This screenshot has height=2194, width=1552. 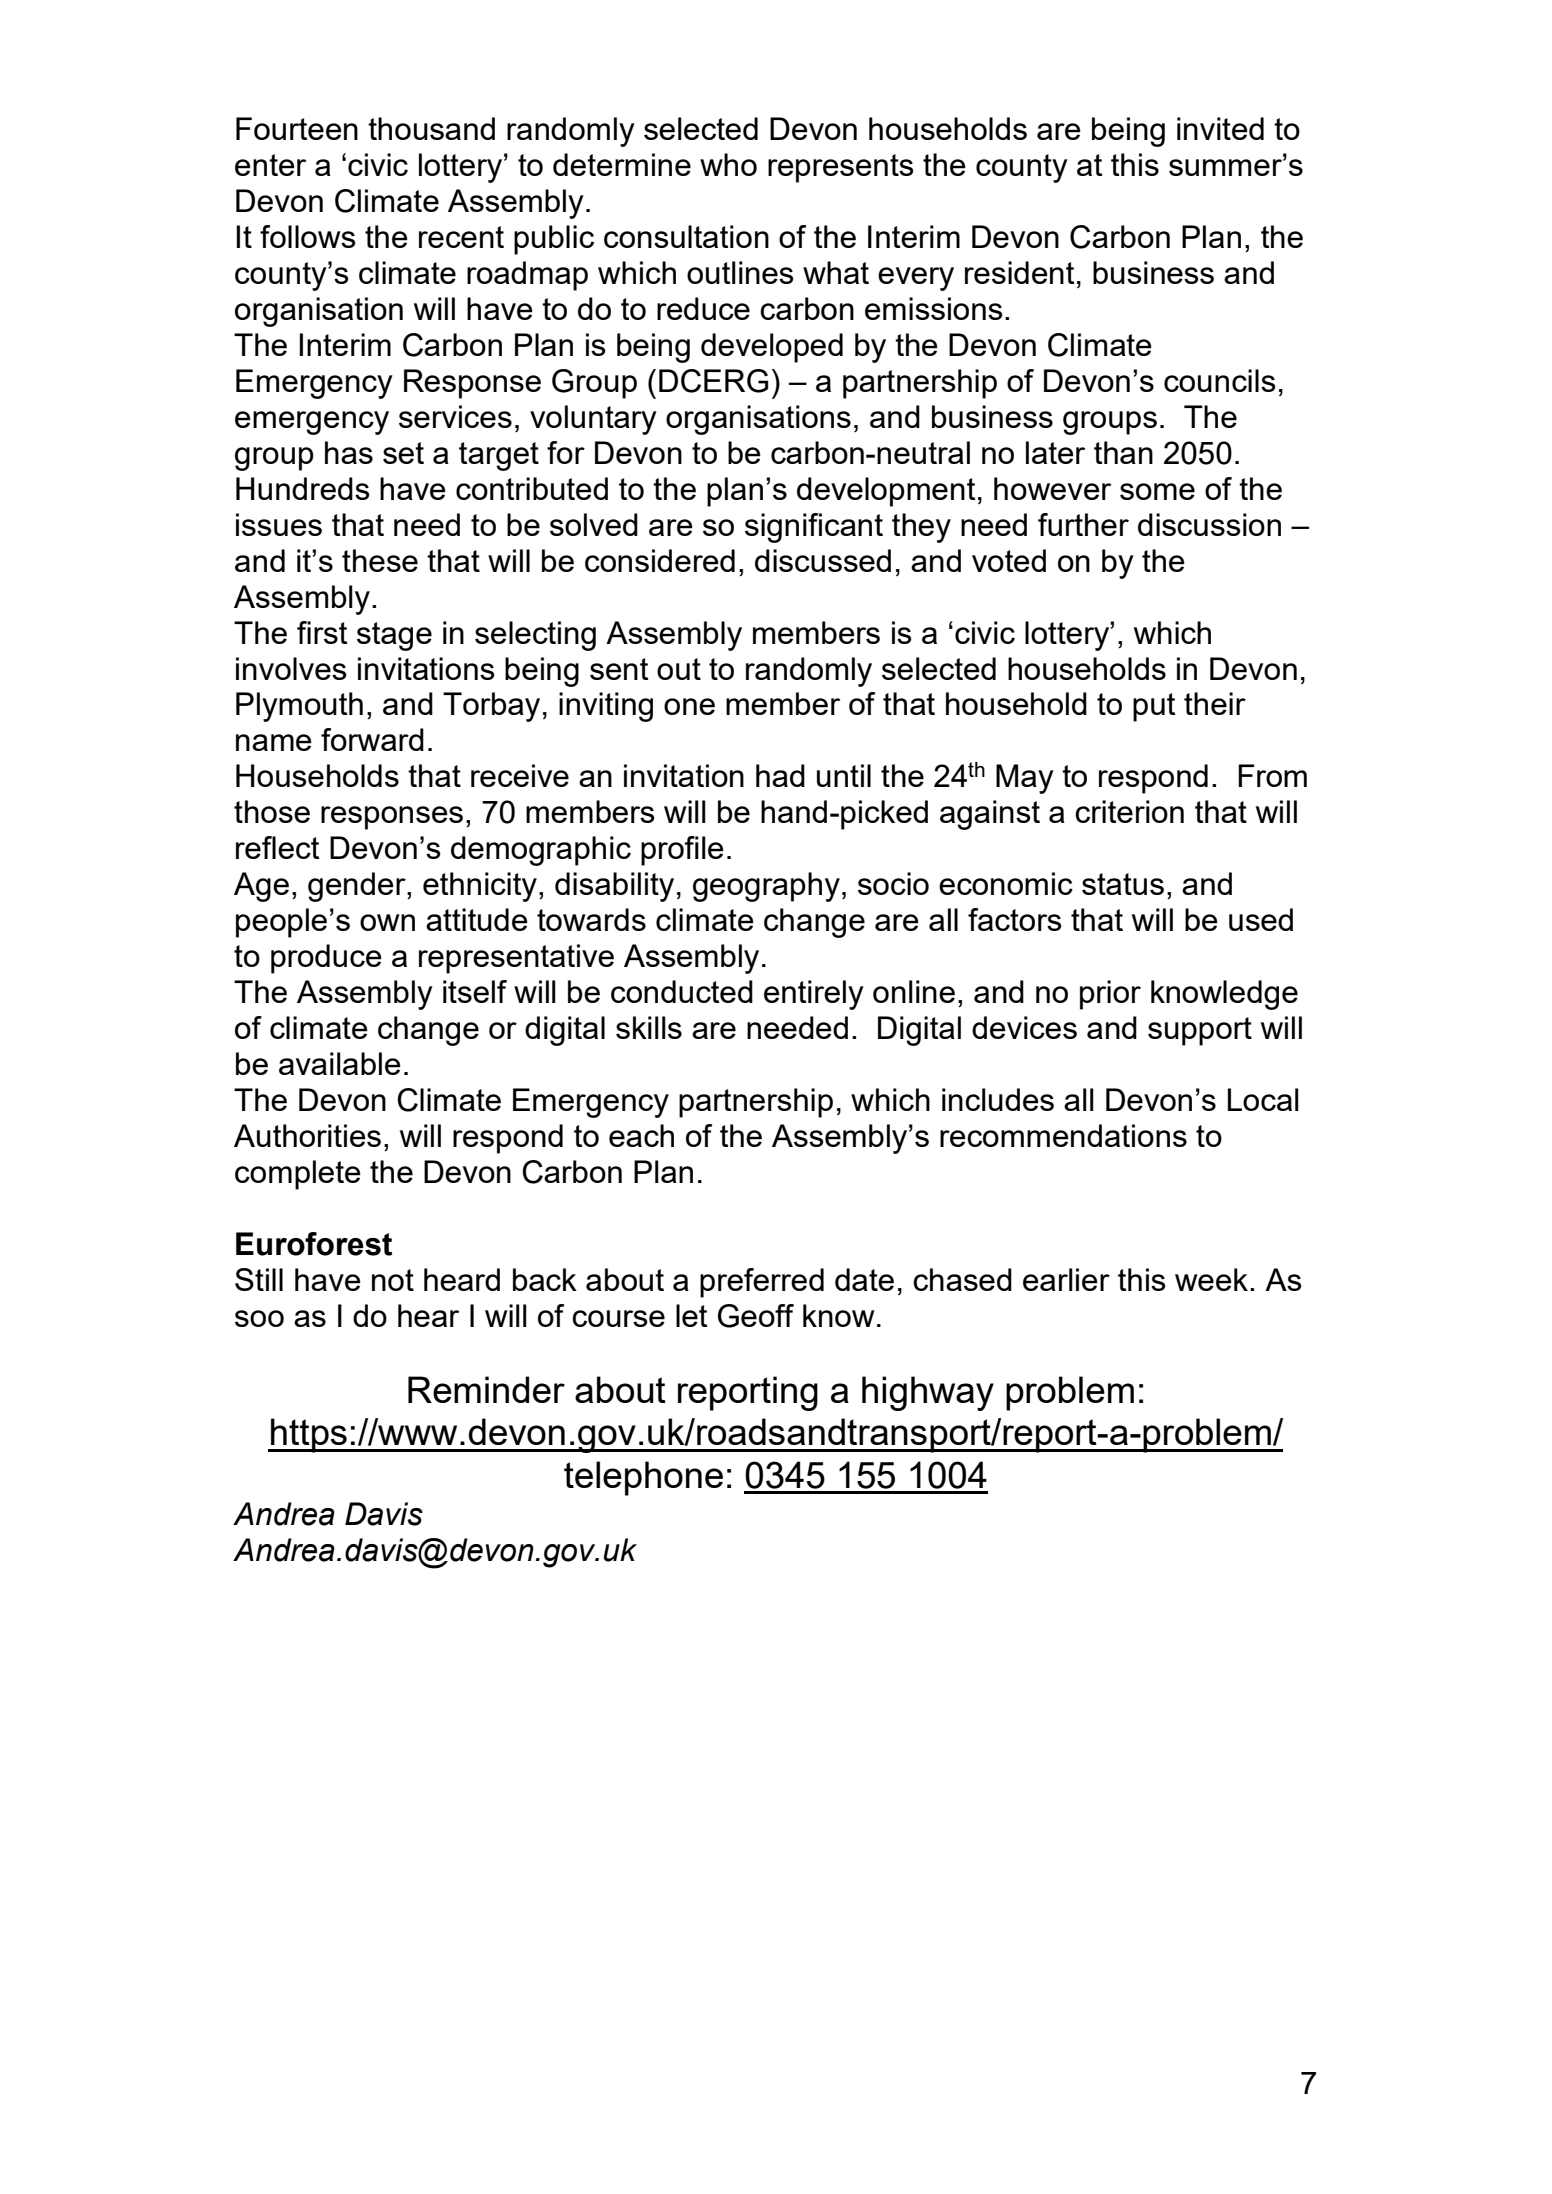 I want to click on highway, so click(x=928, y=1393).
